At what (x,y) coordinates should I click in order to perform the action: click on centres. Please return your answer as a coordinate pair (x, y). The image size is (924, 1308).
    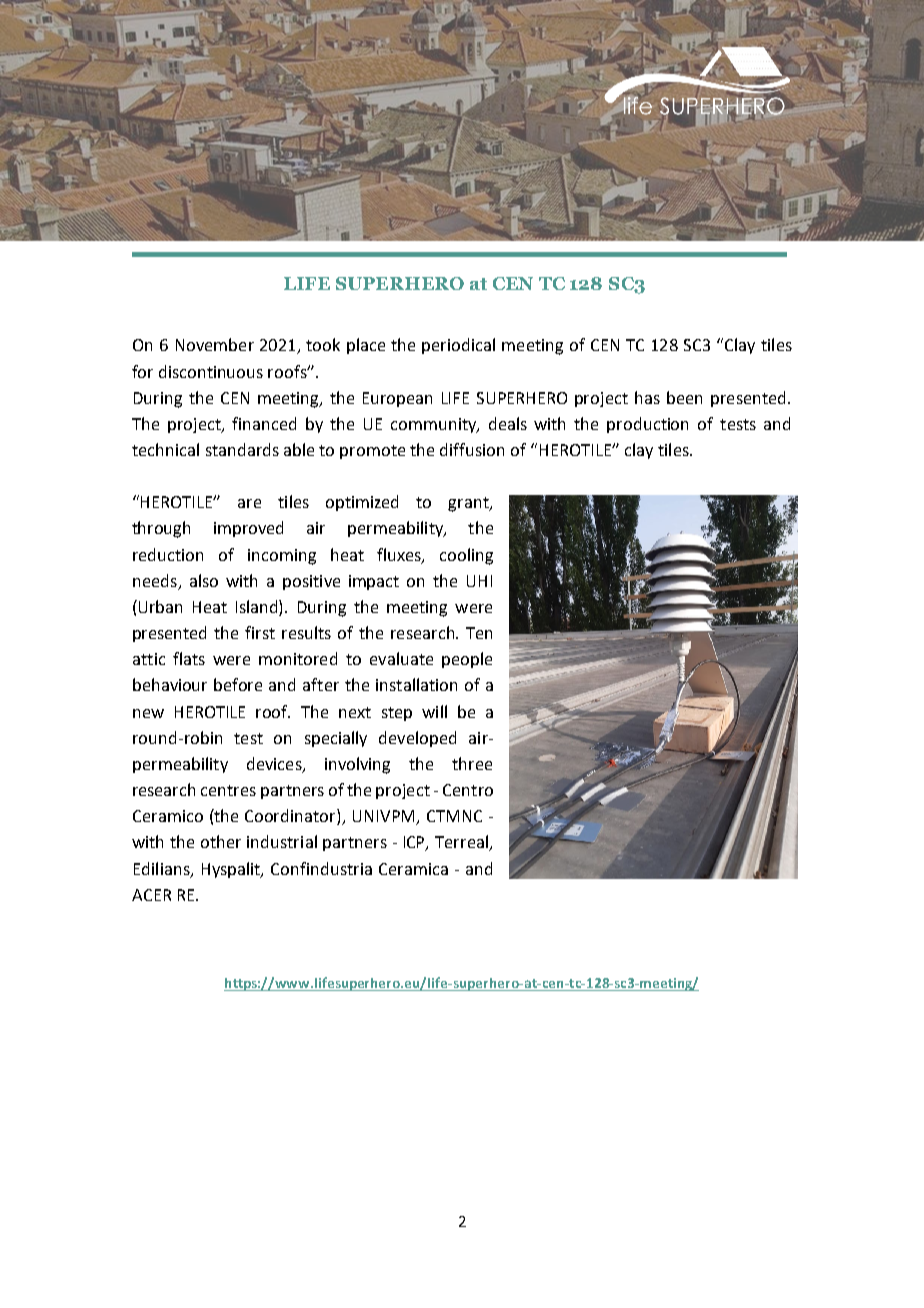
    Looking at the image, I should click on (228, 790).
